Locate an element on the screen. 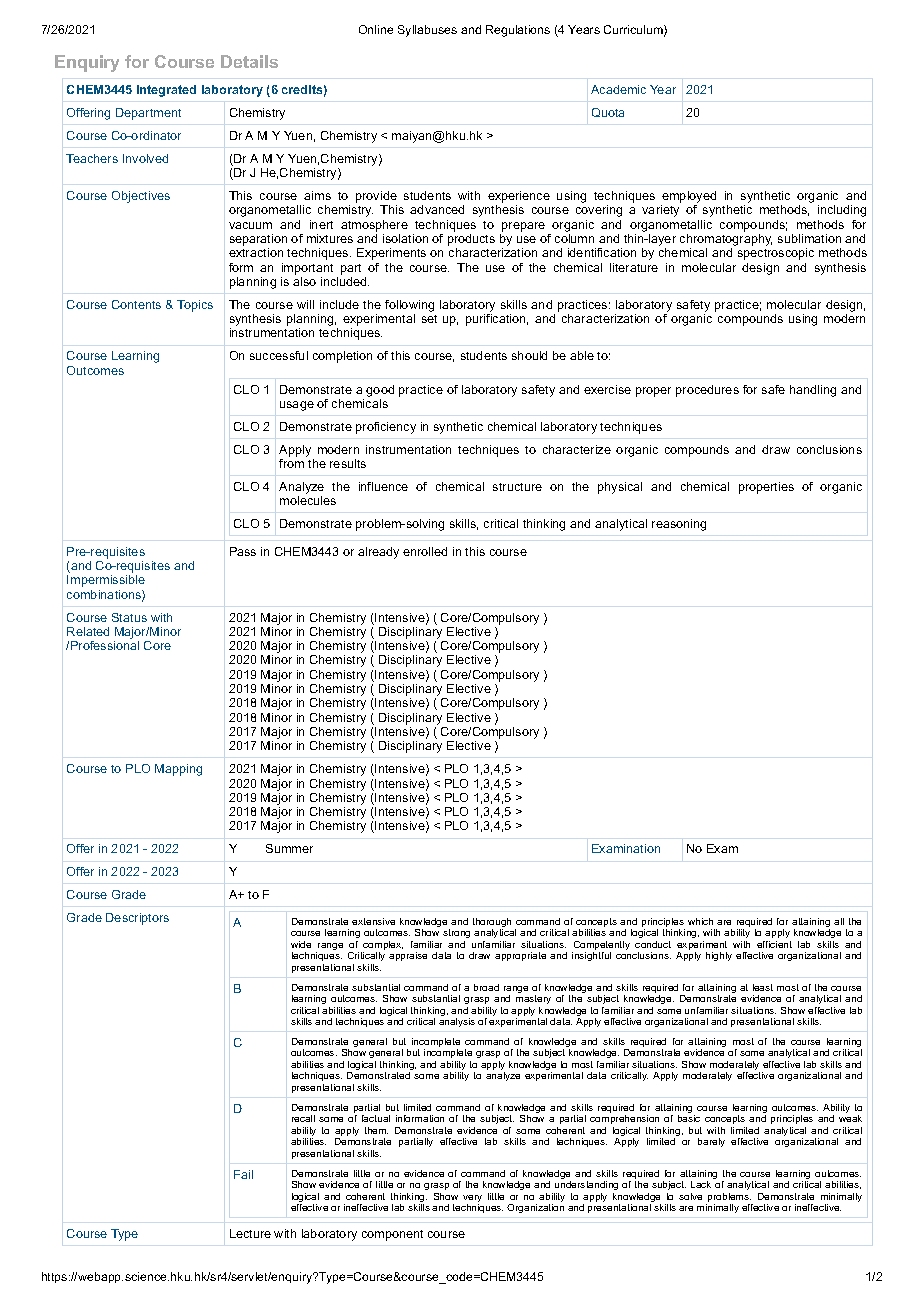 This screenshot has height=1308, width=924. Fail is located at coordinates (243, 1174).
